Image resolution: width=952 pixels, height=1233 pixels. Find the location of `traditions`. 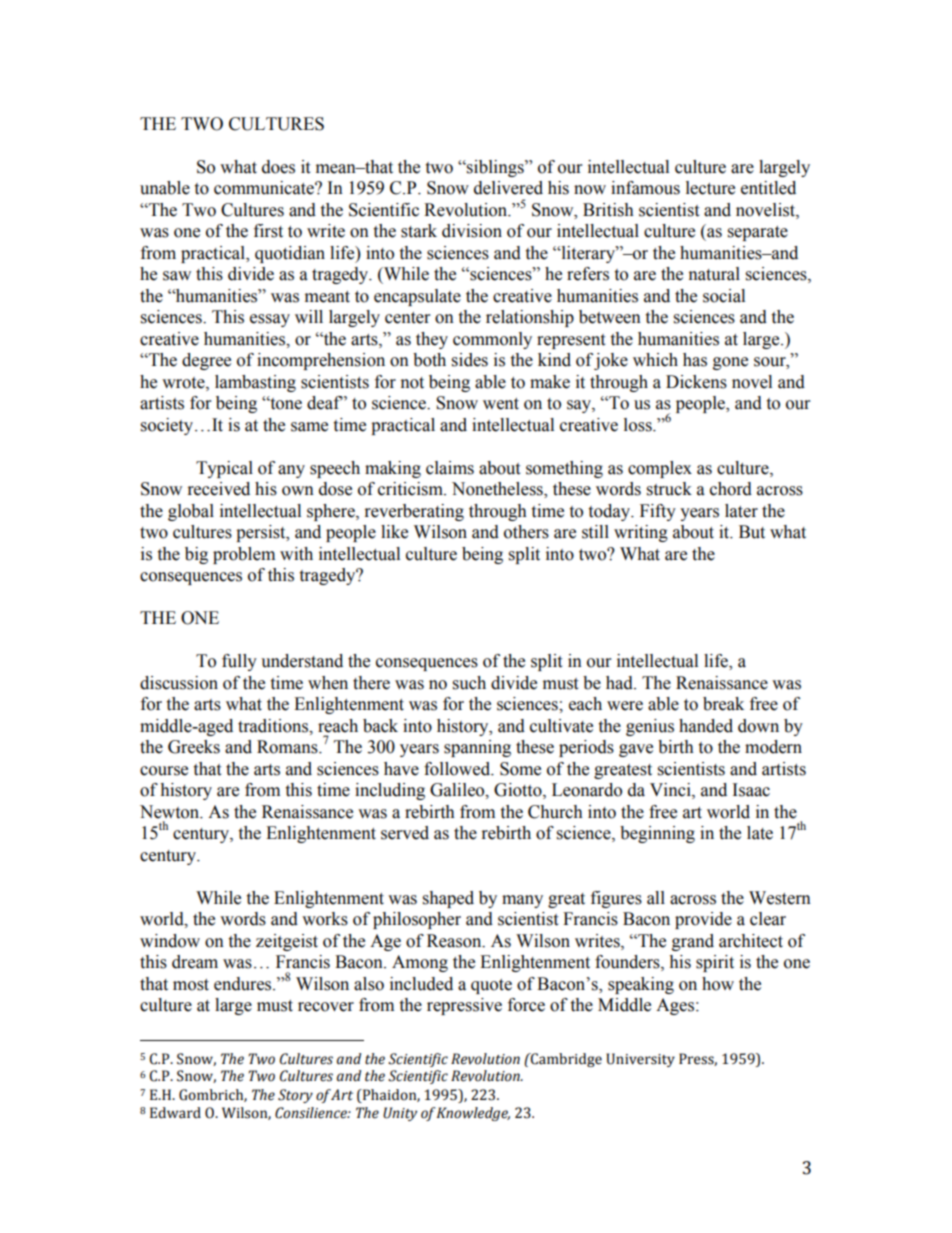

traditions is located at coordinates (274, 726).
